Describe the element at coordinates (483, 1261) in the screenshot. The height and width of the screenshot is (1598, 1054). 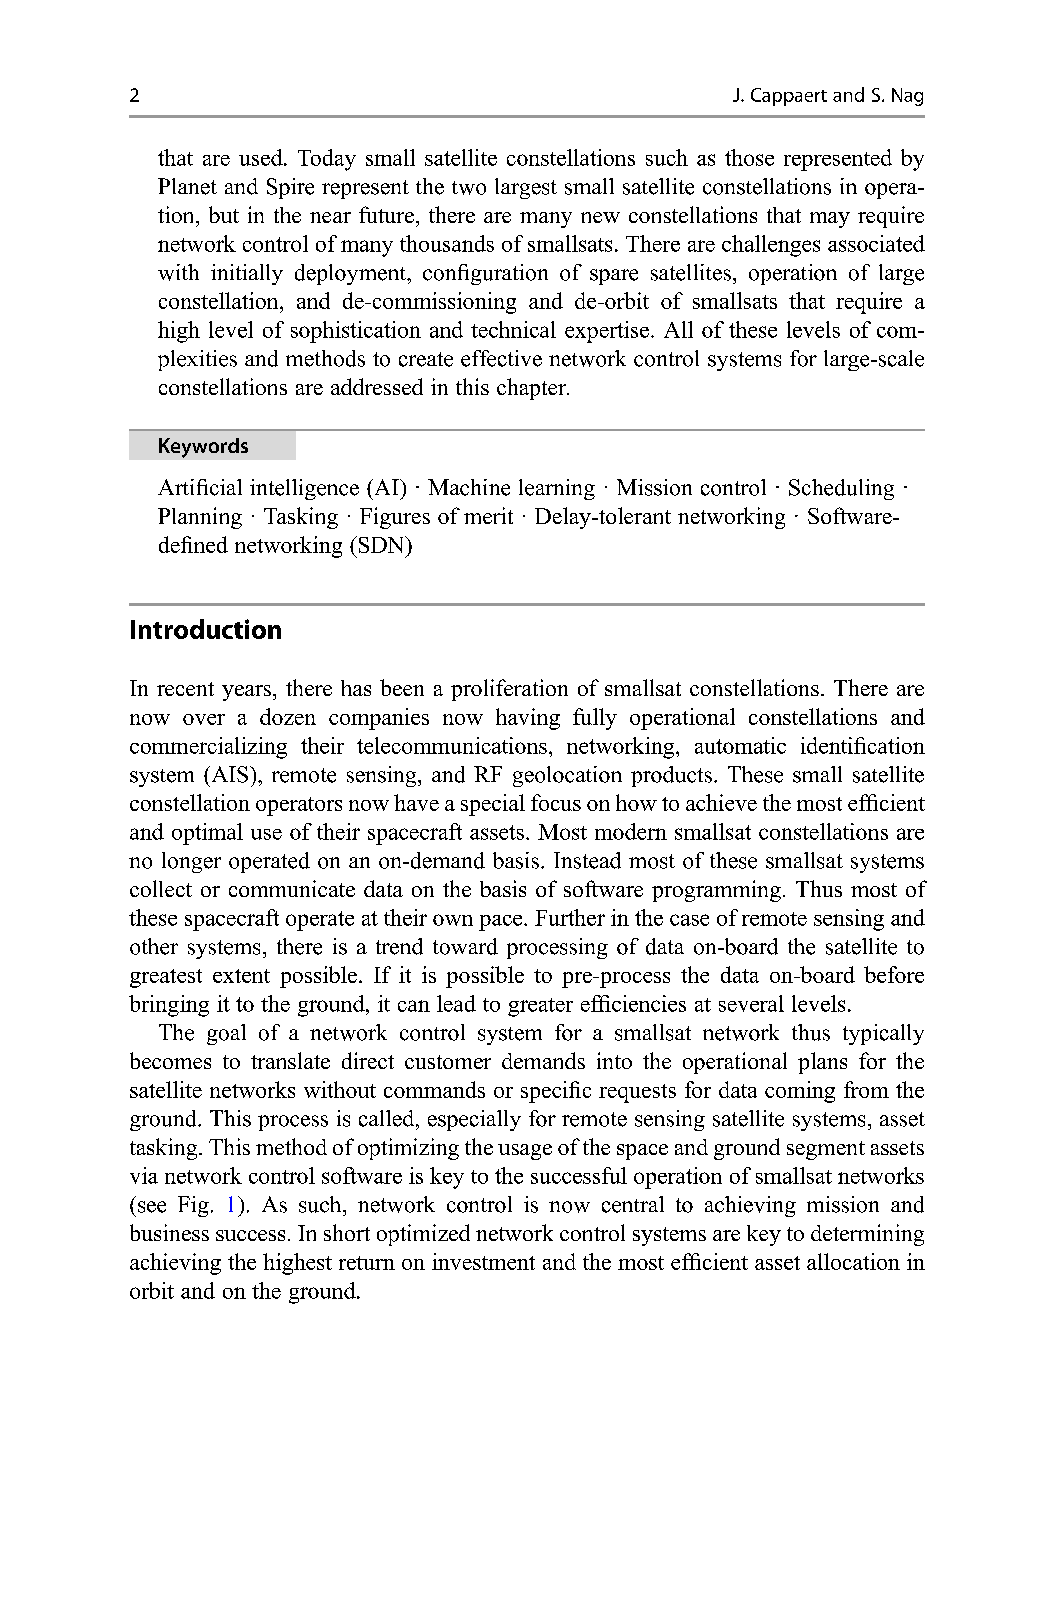
I see `investment` at that location.
